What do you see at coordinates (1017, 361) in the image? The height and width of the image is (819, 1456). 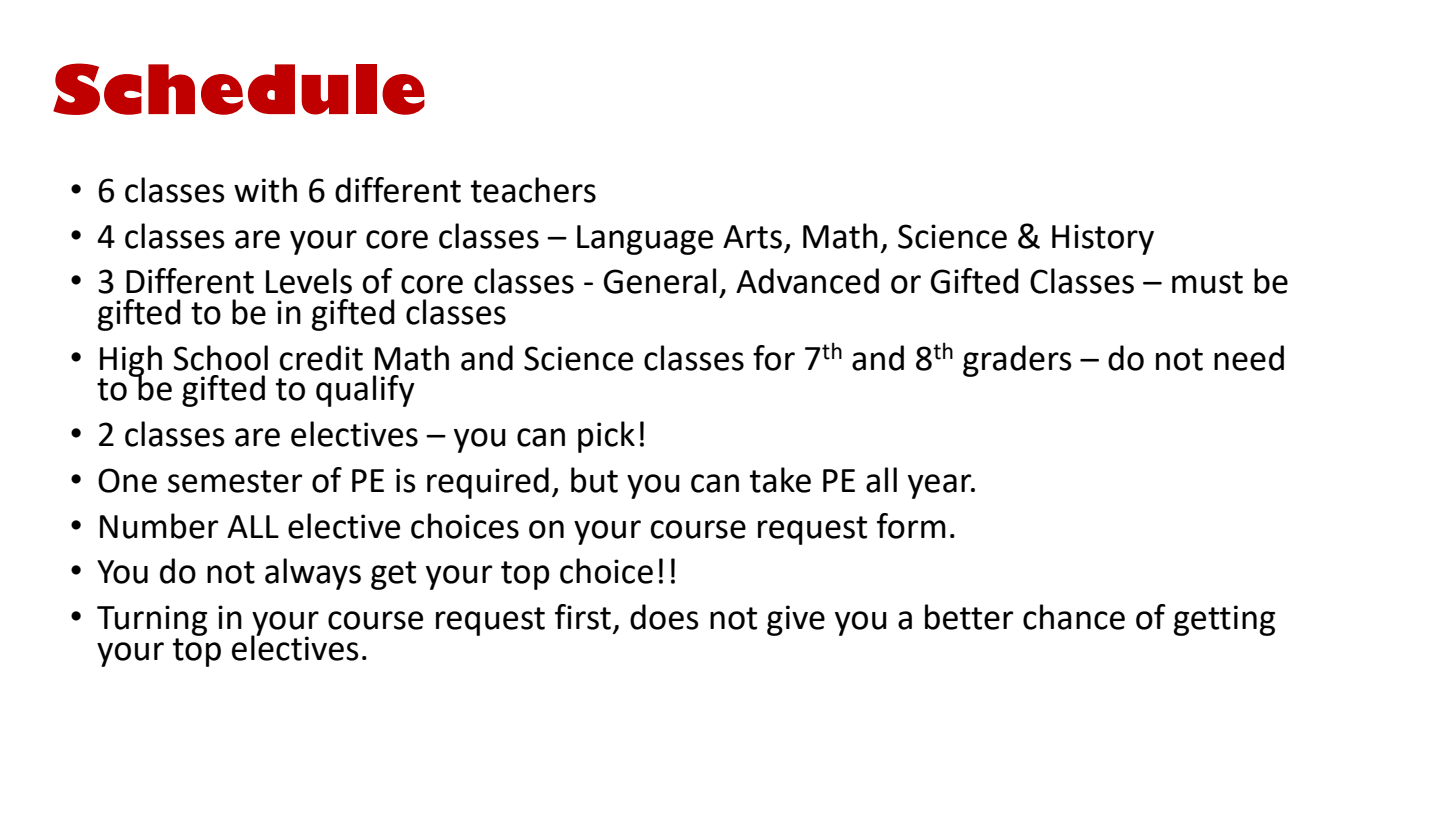 I see `graders` at bounding box center [1017, 361].
